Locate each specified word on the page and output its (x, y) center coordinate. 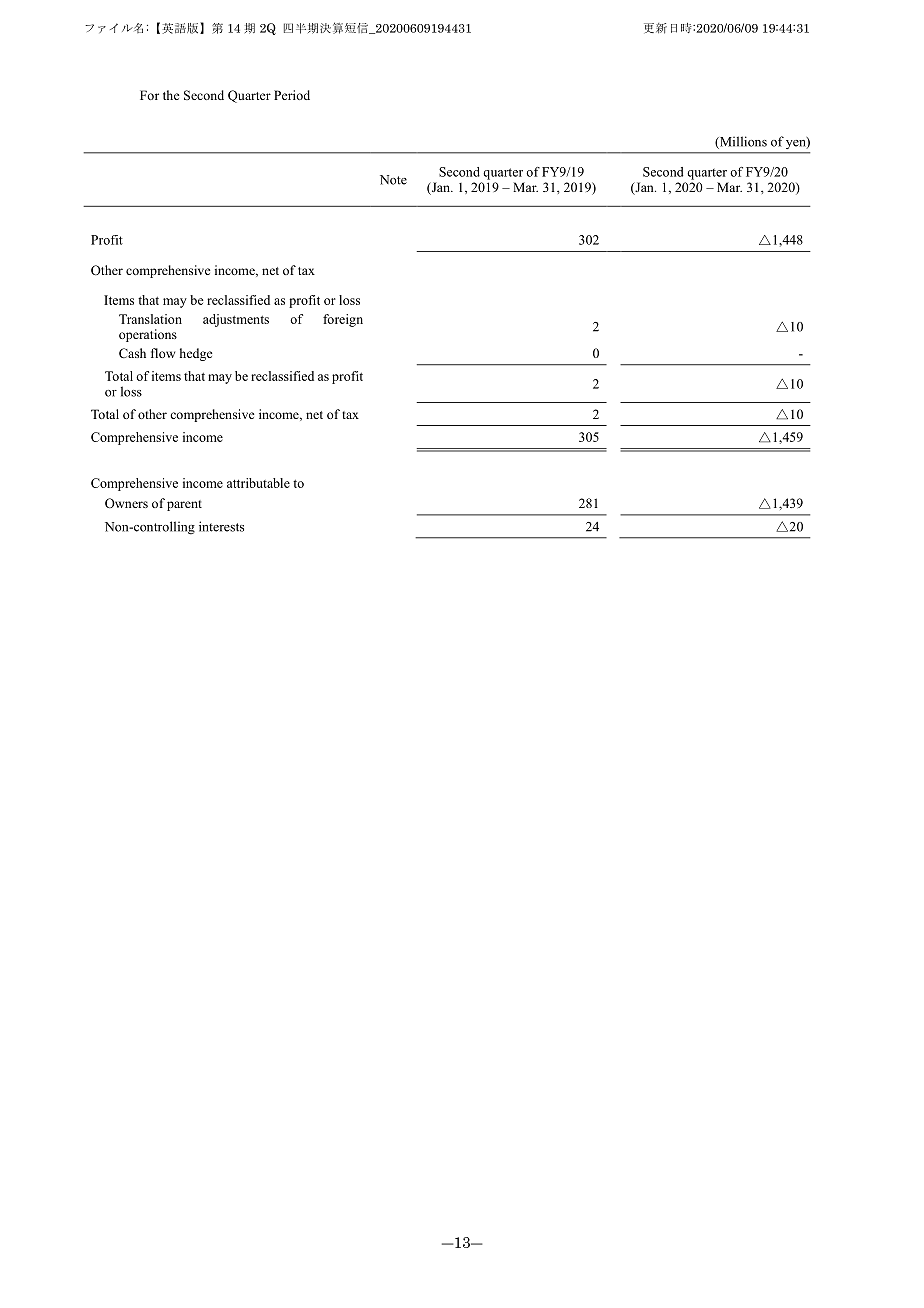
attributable (258, 483)
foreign (343, 320)
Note (393, 180)
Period (292, 95)
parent (184, 505)
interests (221, 526)
